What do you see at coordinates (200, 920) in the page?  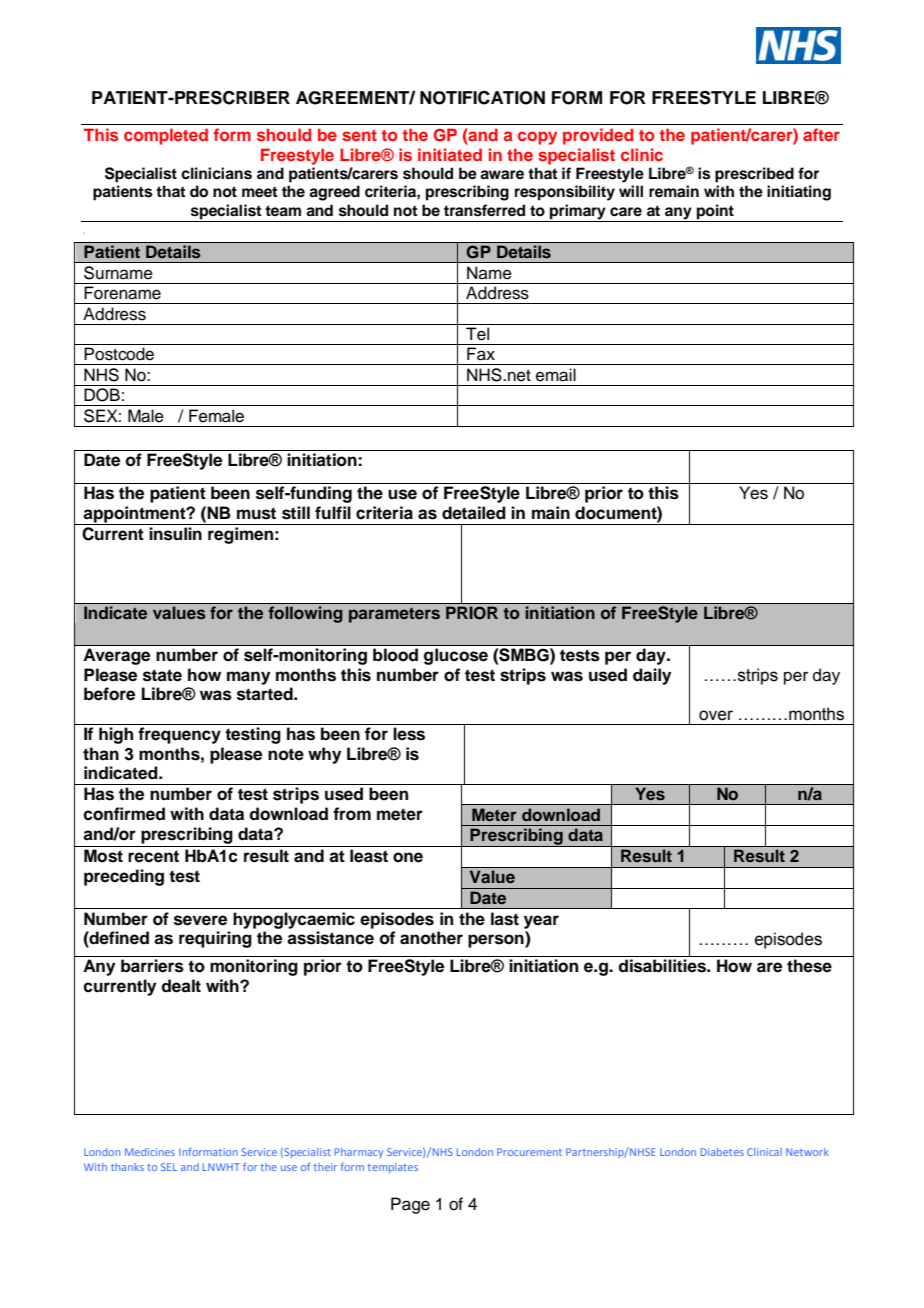 I see `severe` at bounding box center [200, 920].
